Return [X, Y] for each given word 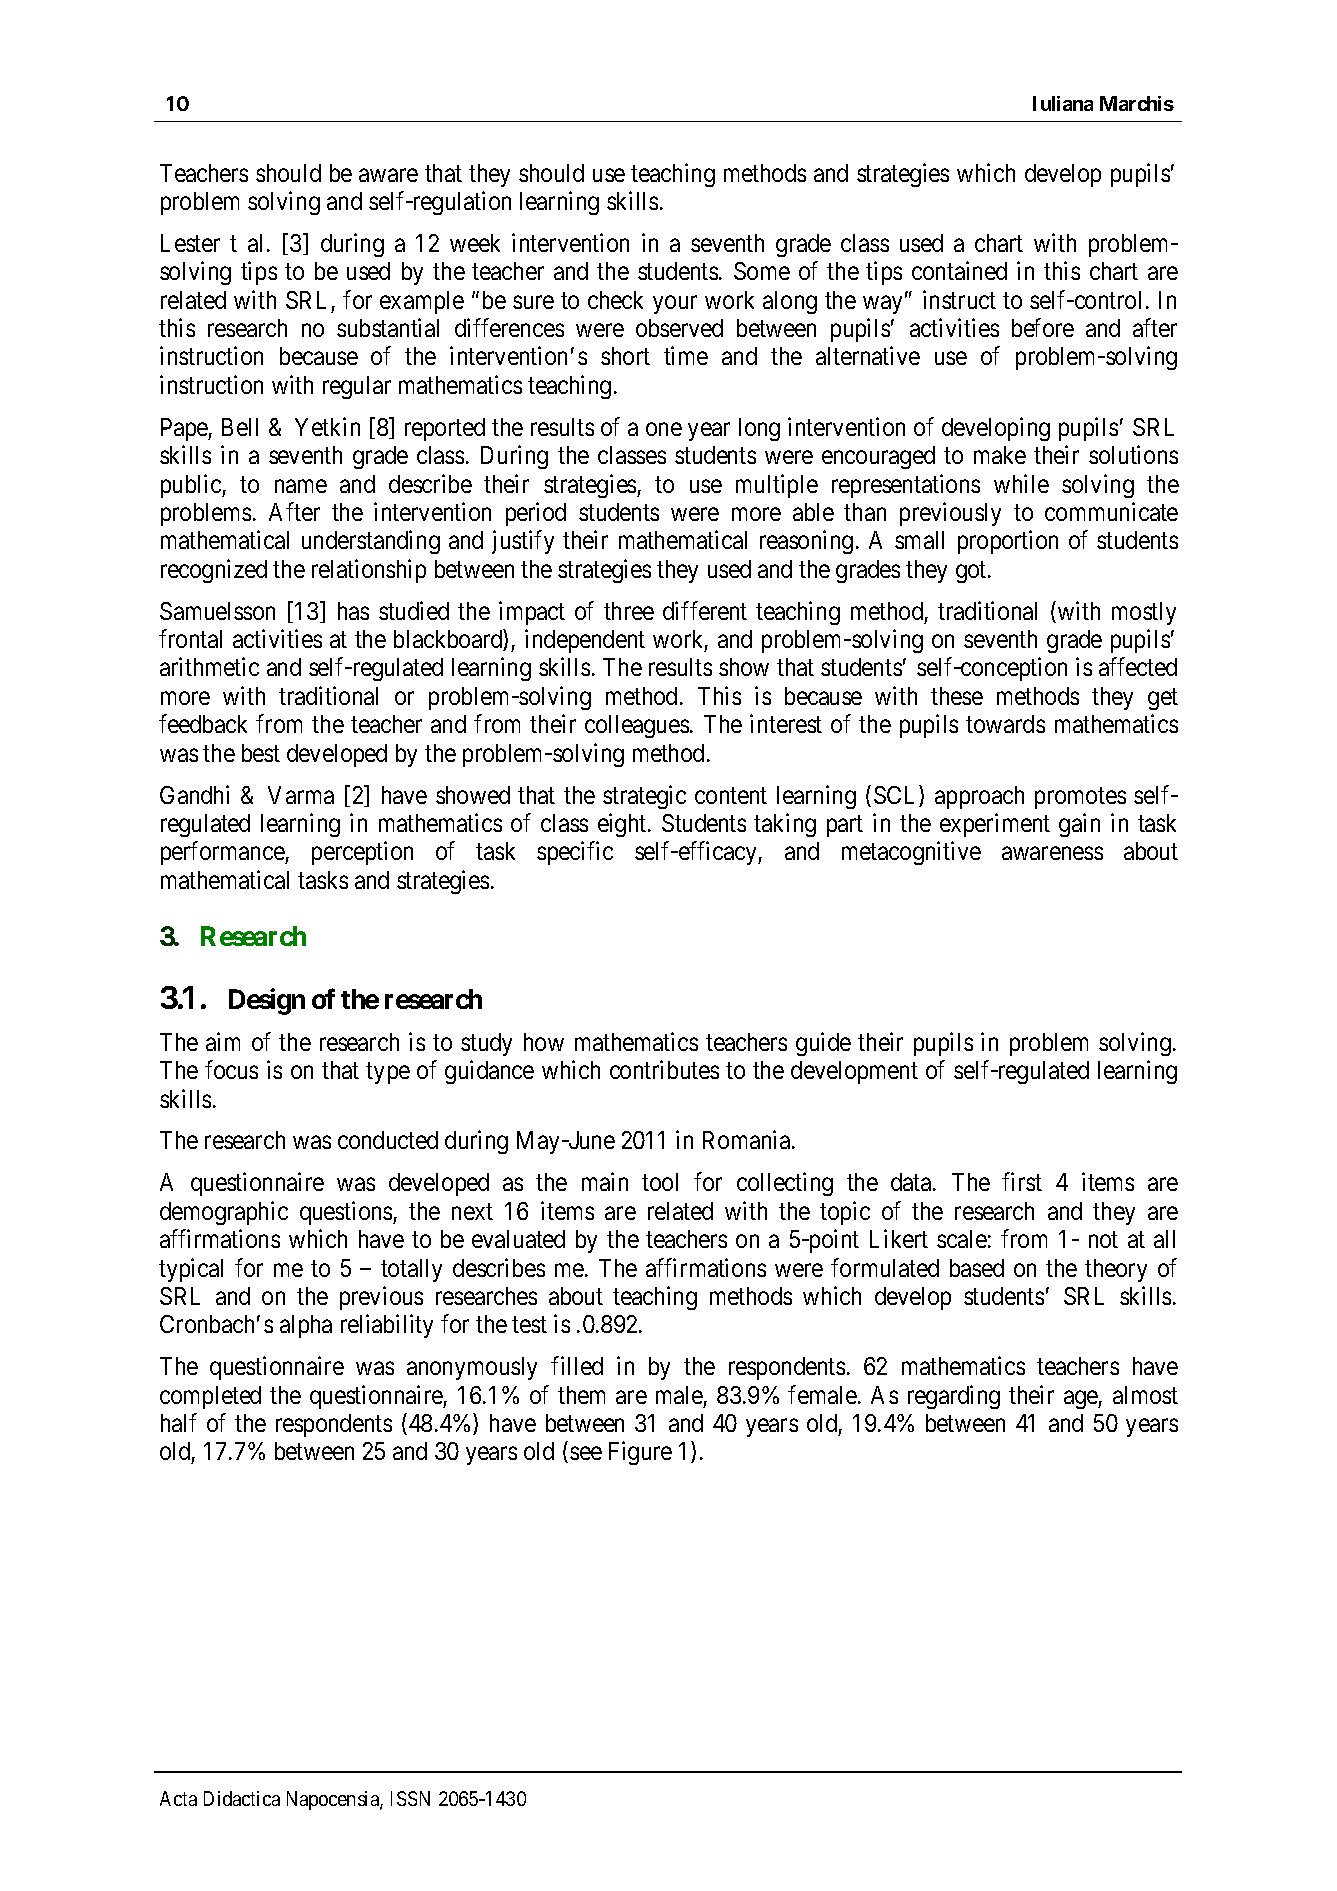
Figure [640, 1453]
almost [1145, 1395]
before [1043, 327]
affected [1138, 667]
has [353, 611]
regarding [954, 1397]
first [1022, 1182]
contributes [664, 1069]
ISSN [410, 1798]
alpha [306, 1326]
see [586, 1453]
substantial [388, 327]
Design [267, 1001]
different [705, 610]
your [675, 304]
